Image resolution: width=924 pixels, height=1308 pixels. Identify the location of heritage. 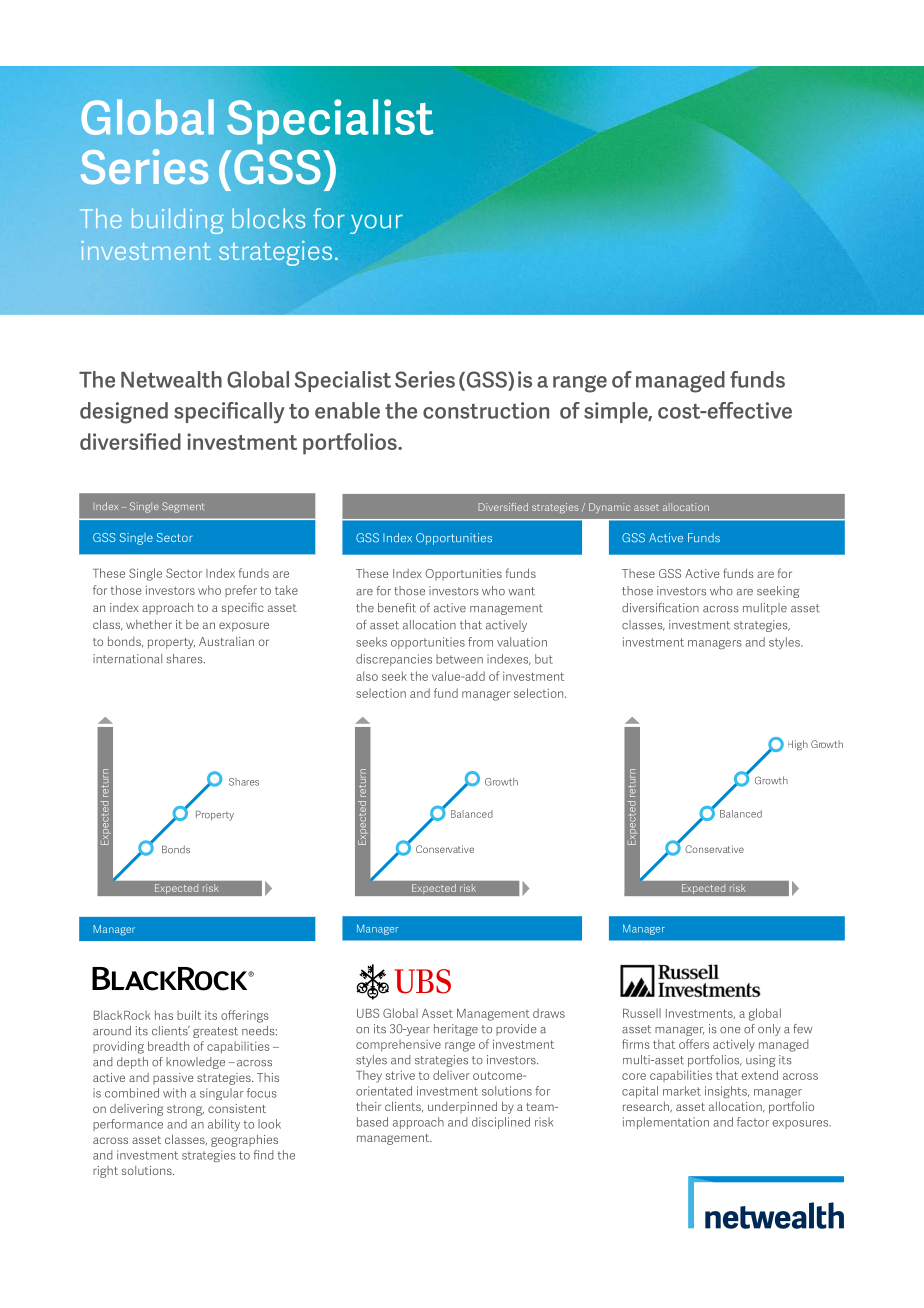
(456, 1030).
